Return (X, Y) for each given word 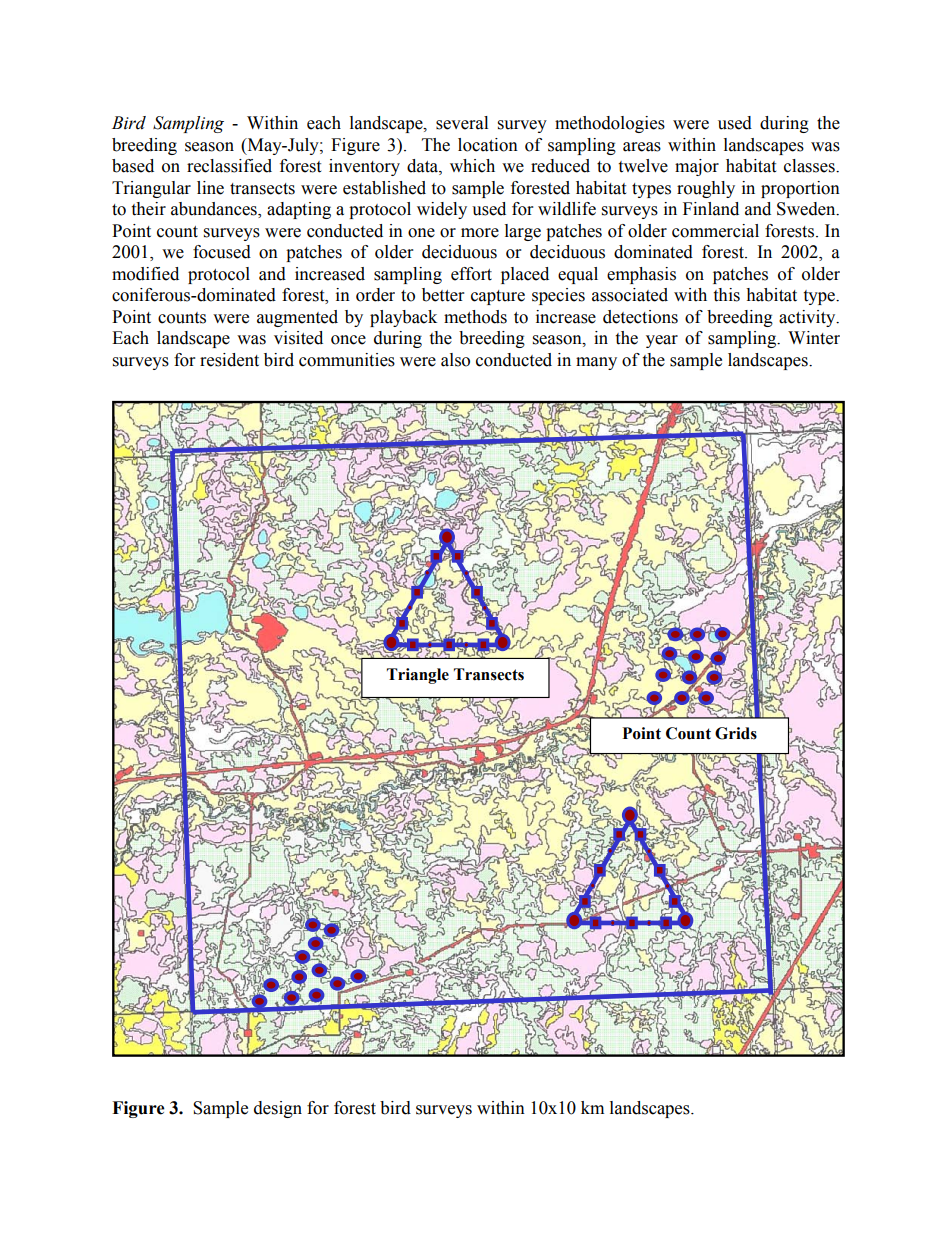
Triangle (418, 676)
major (697, 167)
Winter (814, 338)
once (348, 340)
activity (808, 318)
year (662, 341)
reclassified (229, 166)
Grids (736, 733)
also (455, 360)
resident (229, 360)
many (596, 363)
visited (298, 338)
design (278, 1109)
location (488, 145)
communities (347, 360)
